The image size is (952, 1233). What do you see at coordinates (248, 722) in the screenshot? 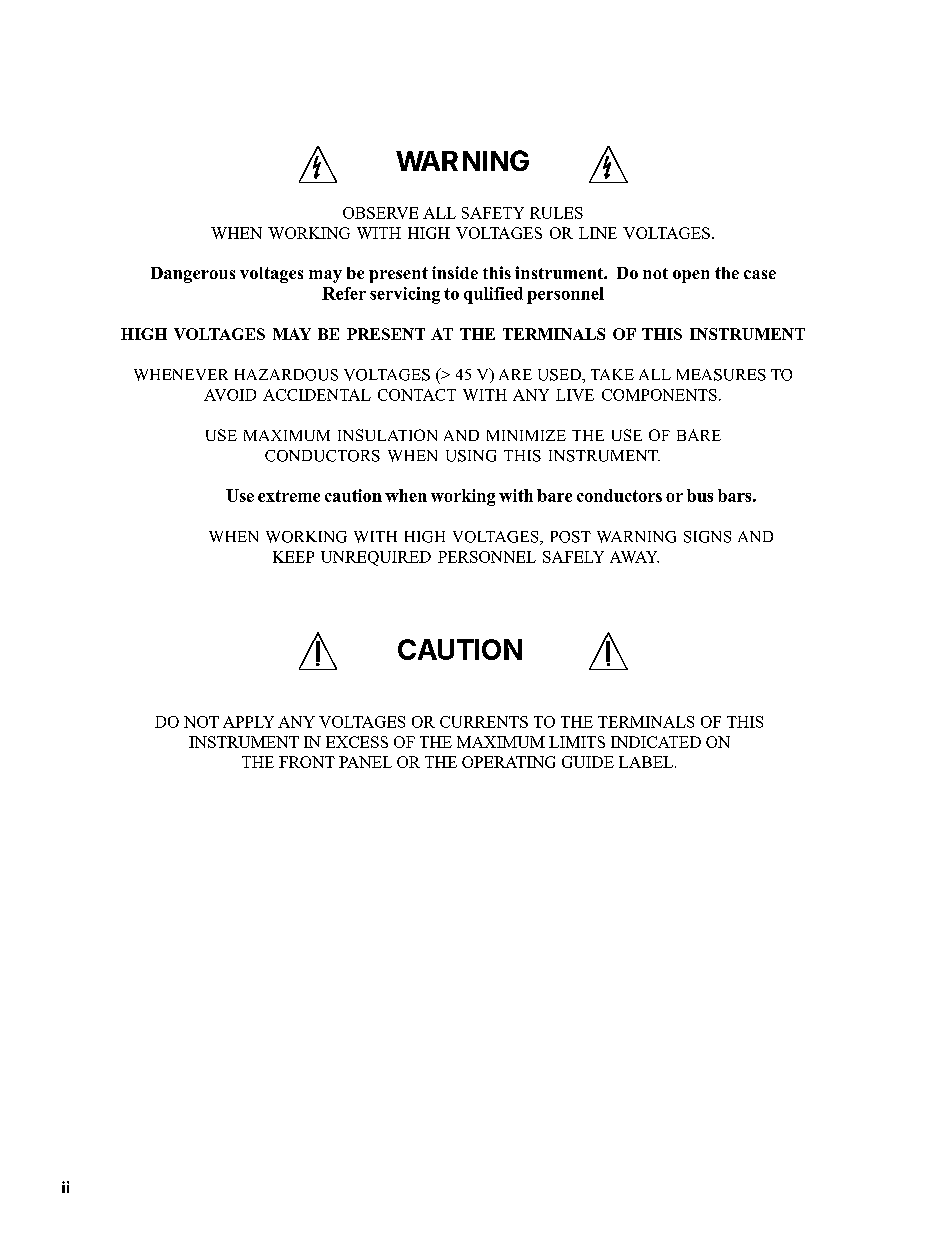
I see `APPLY` at bounding box center [248, 722].
